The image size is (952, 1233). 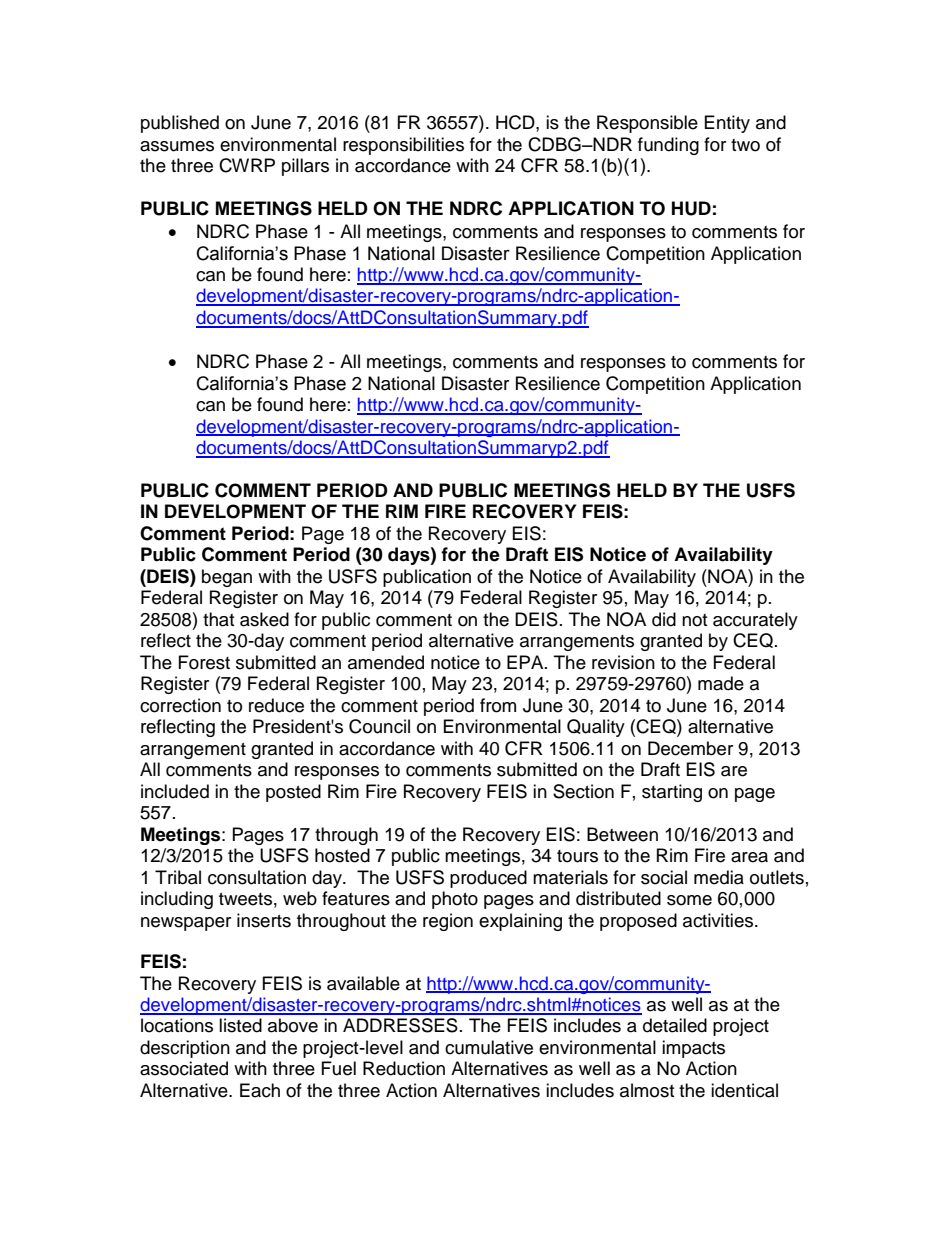 What do you see at coordinates (293, 793) in the image?
I see `posted` at bounding box center [293, 793].
